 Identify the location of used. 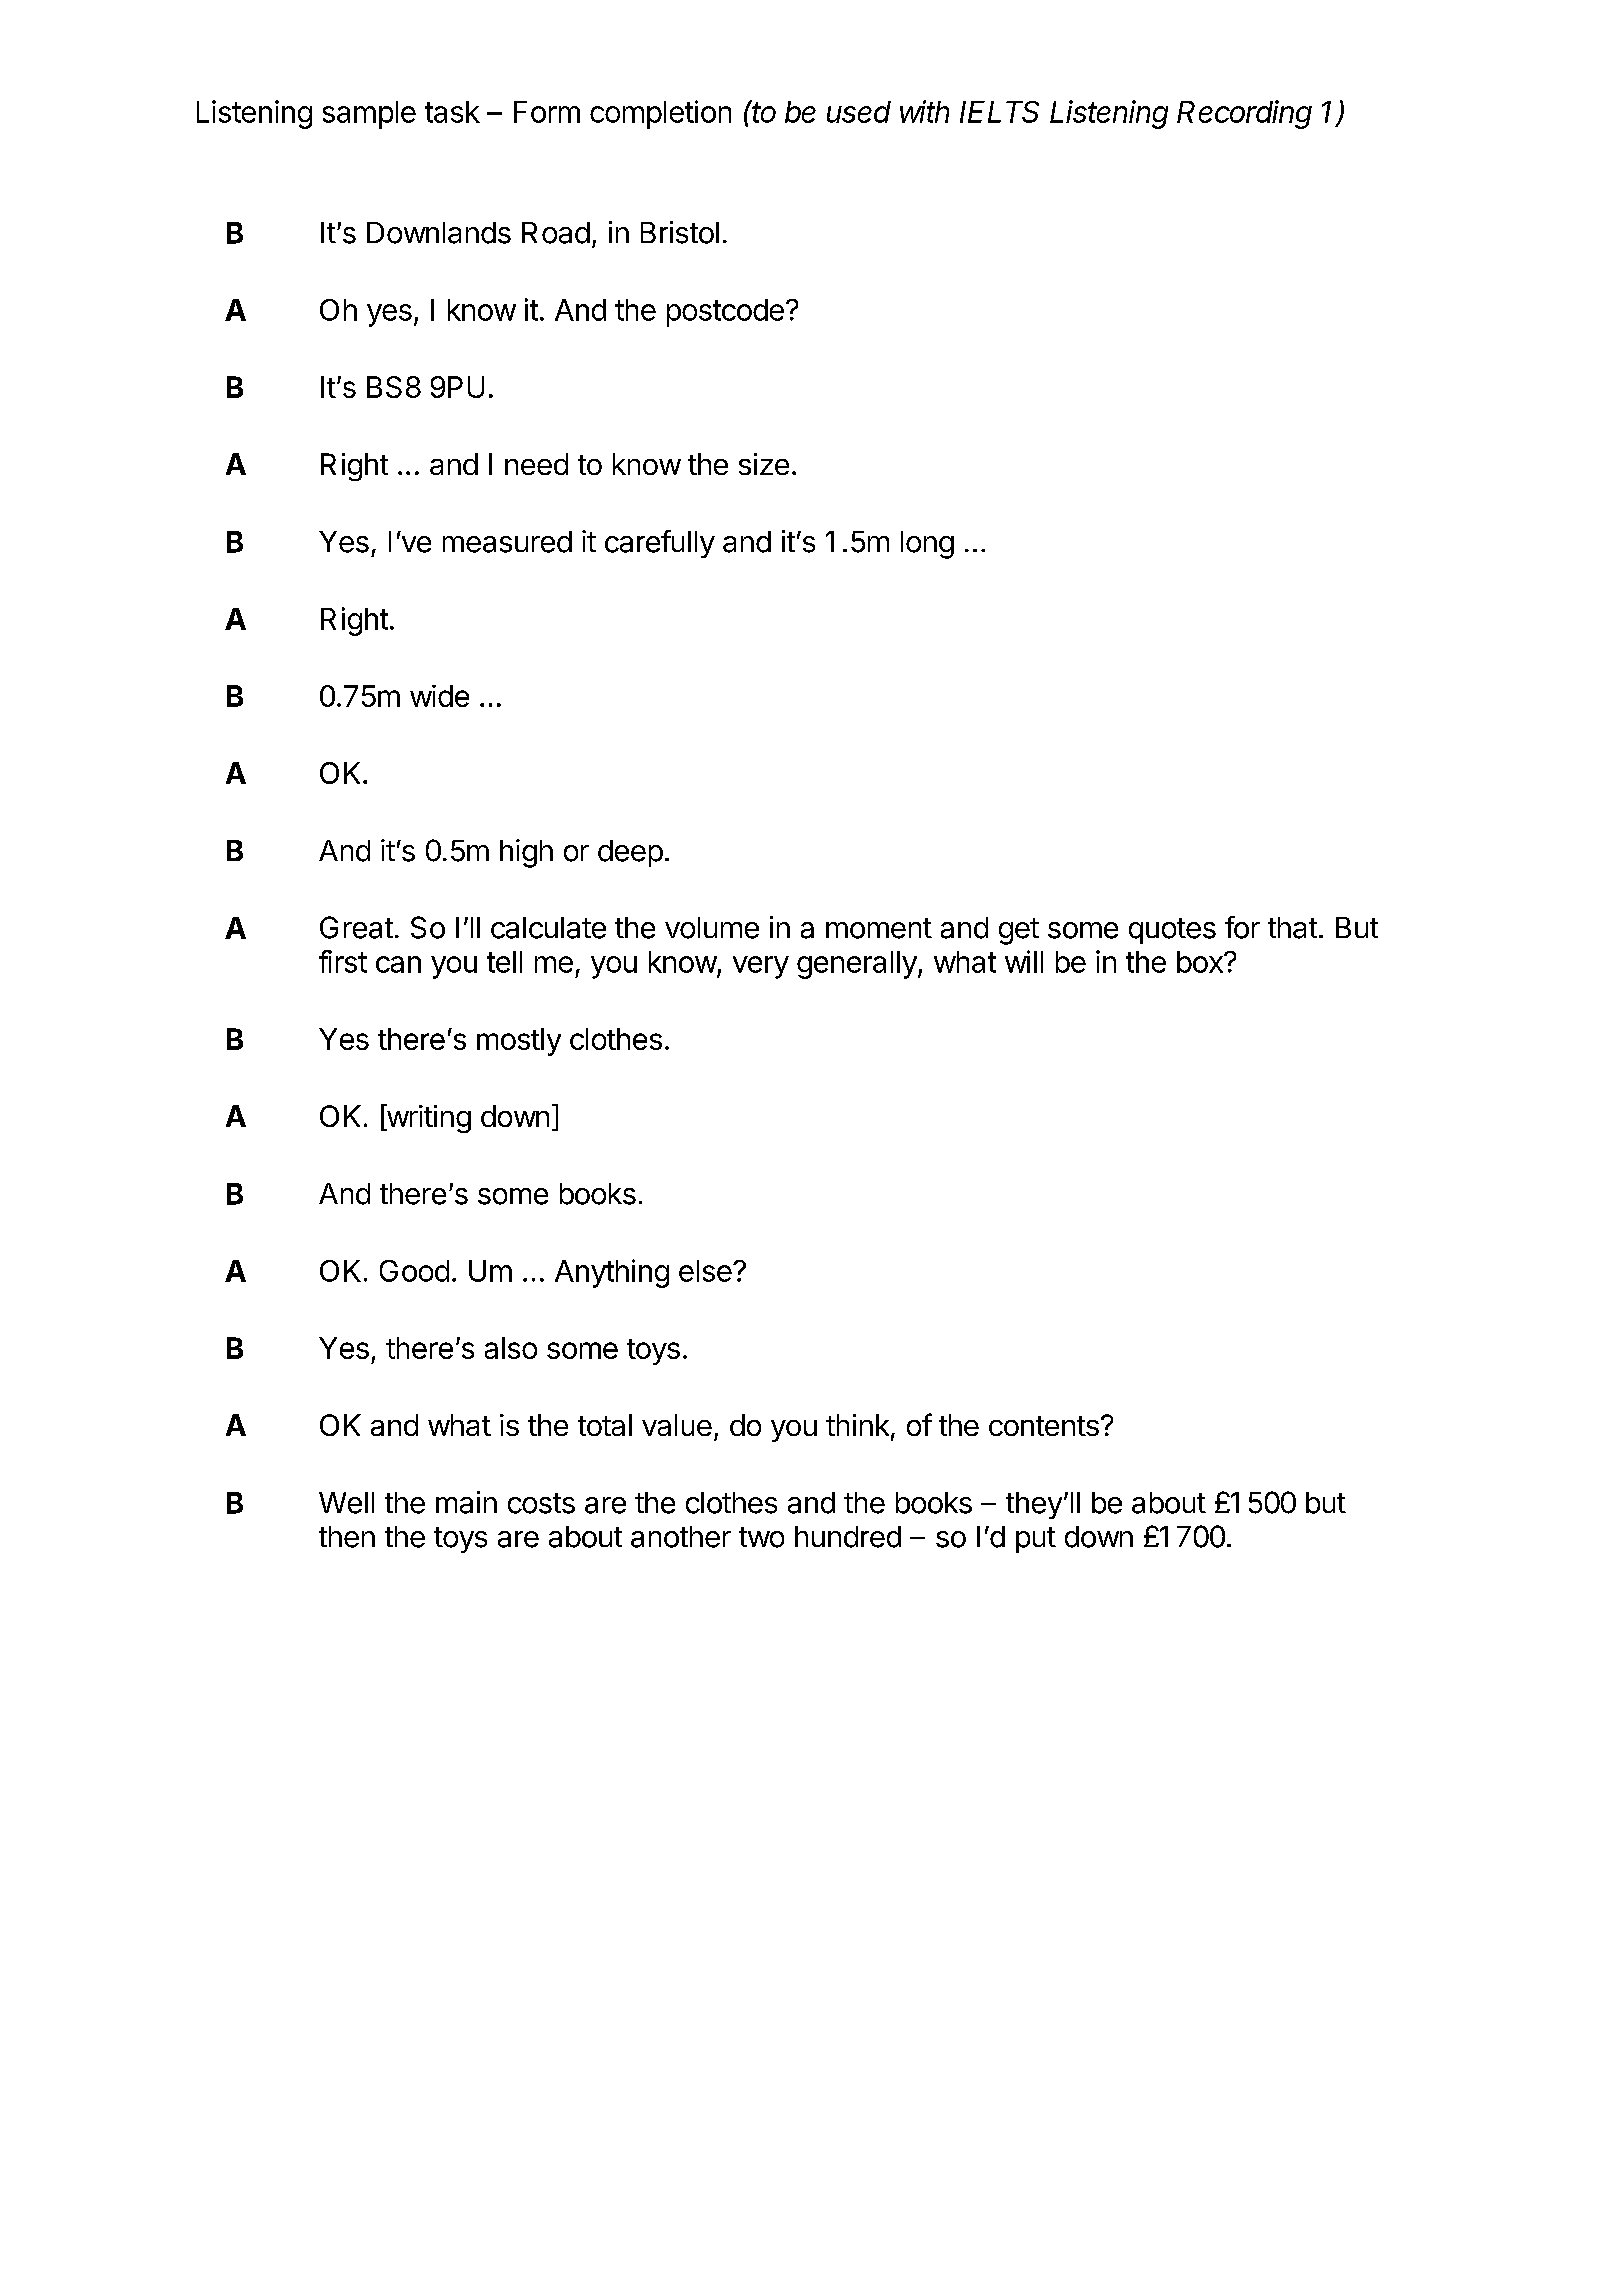
(859, 112).
